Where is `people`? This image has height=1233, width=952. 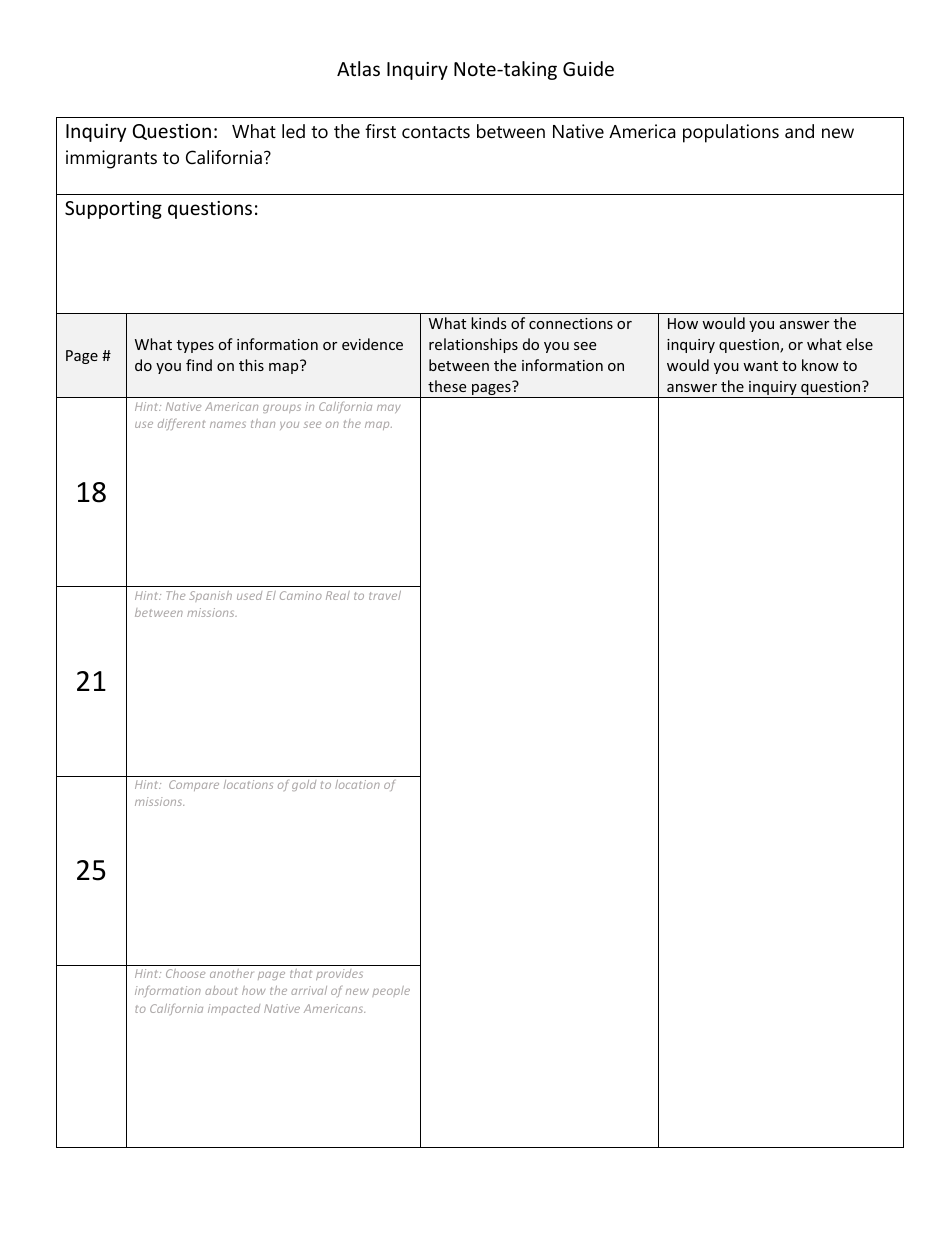 people is located at coordinates (391, 991).
